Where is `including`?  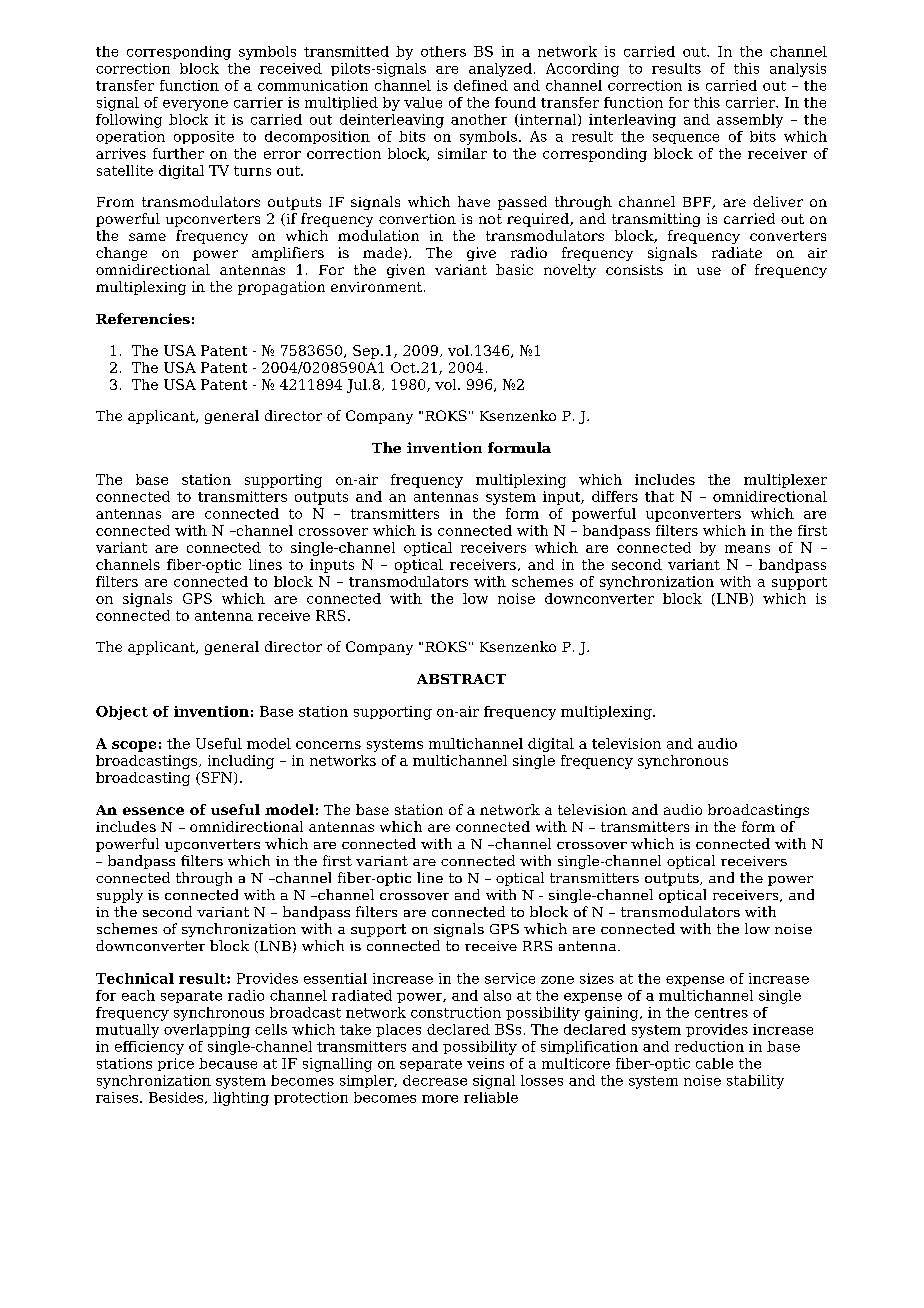 including is located at coordinates (241, 762).
